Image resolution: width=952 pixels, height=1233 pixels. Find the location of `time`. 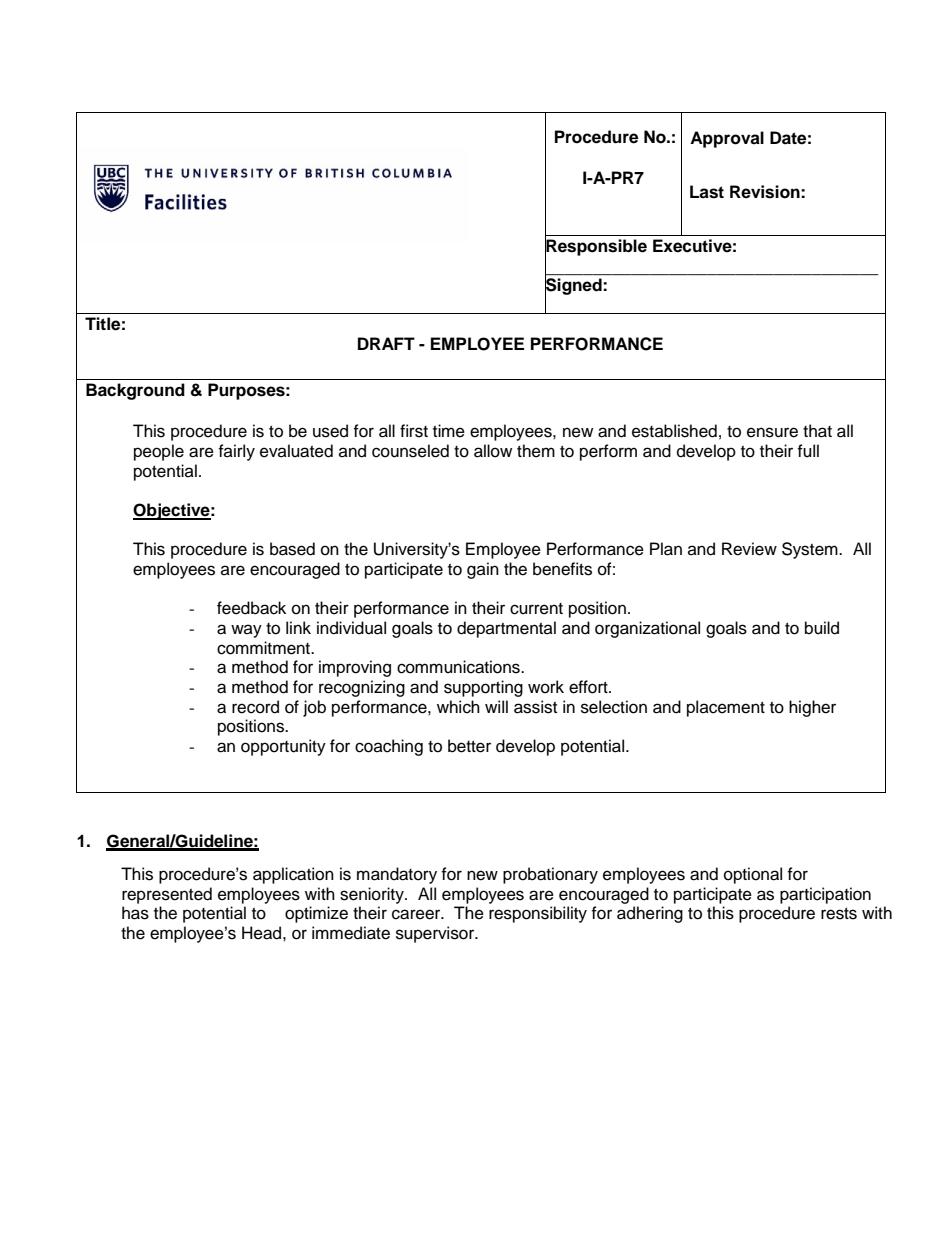

time is located at coordinates (449, 431).
